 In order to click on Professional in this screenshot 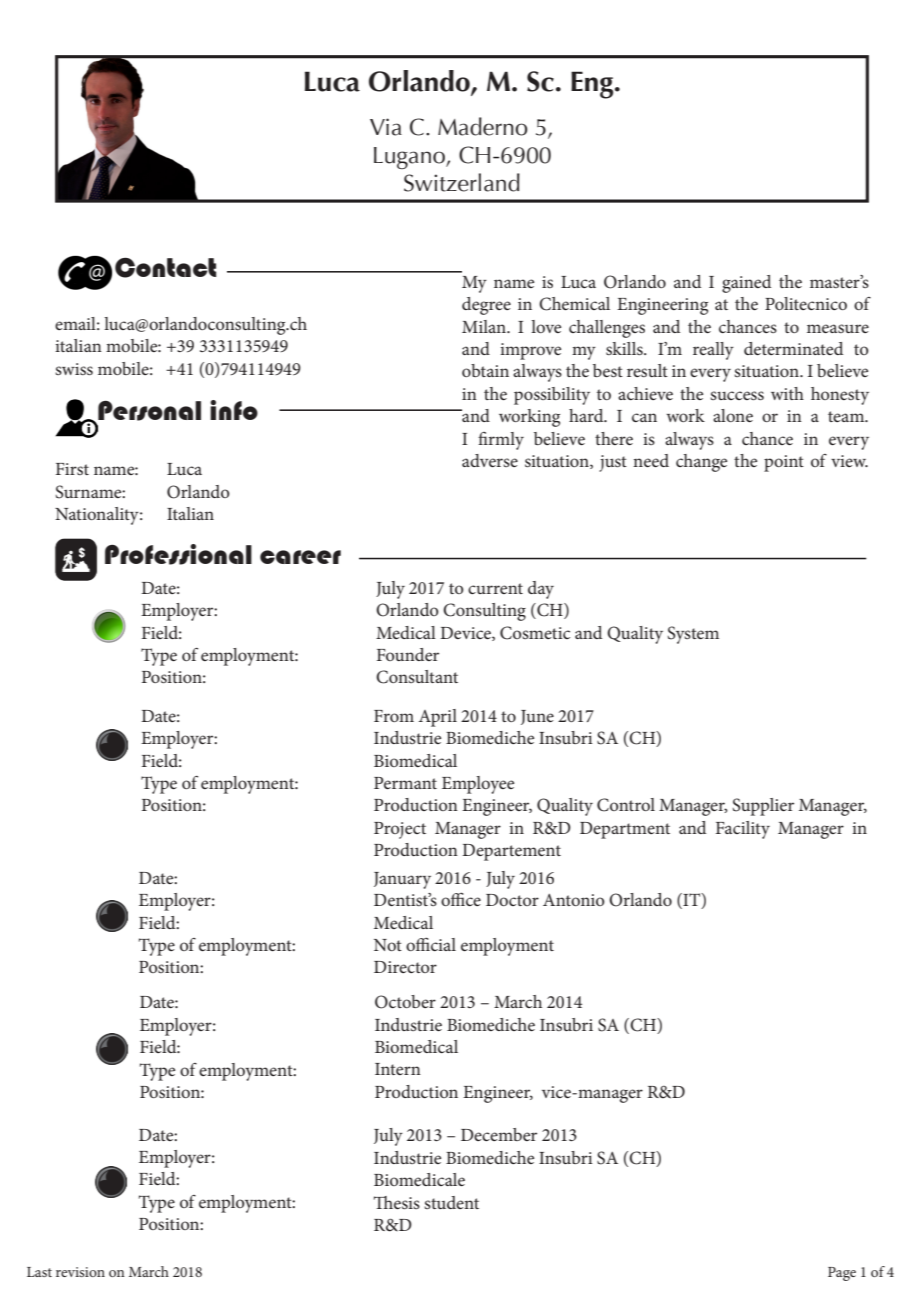, I will do `click(178, 554)`.
